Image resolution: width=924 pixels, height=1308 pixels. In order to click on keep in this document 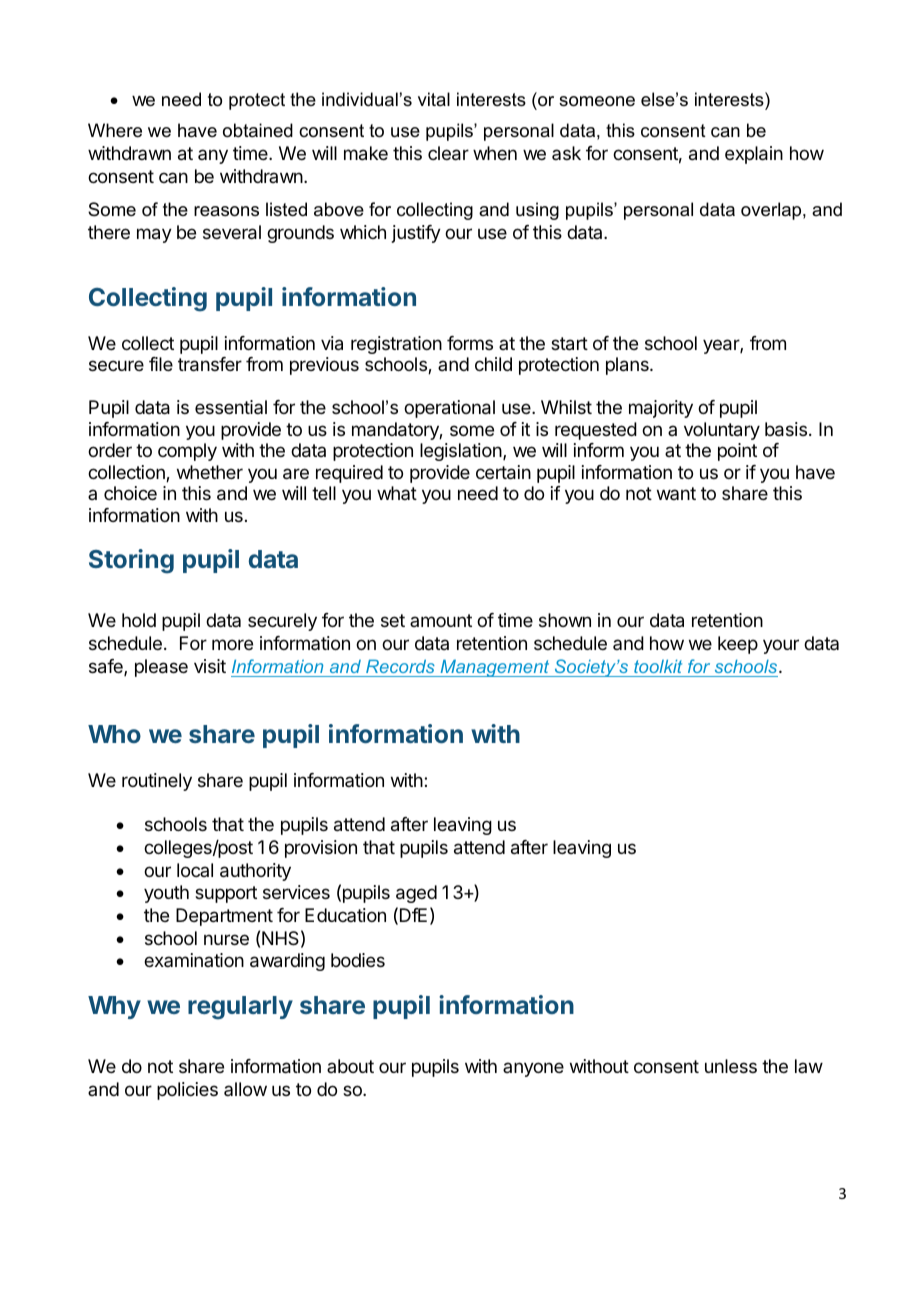, I will do `click(738, 645)`.
